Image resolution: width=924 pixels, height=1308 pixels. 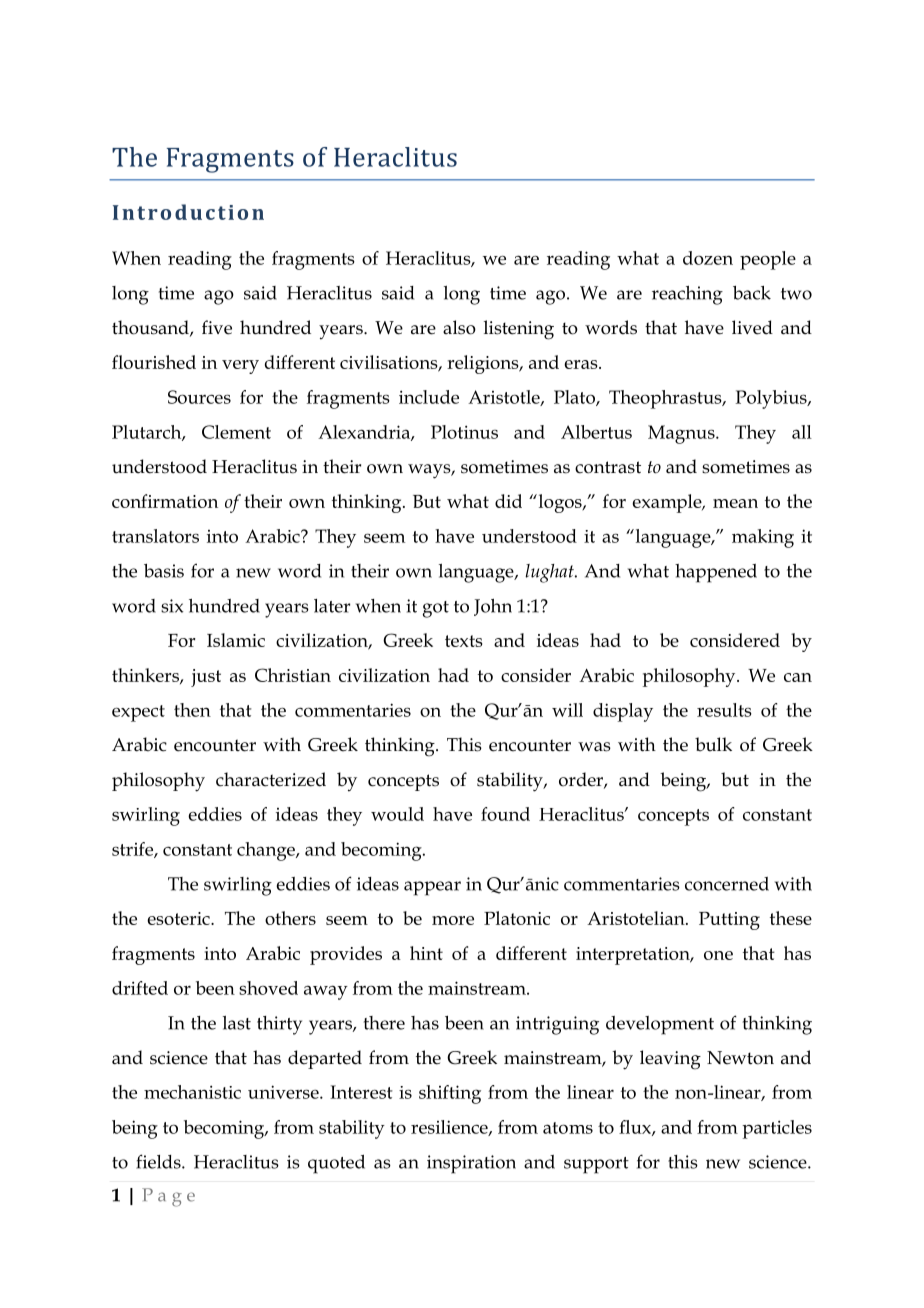 I want to click on five, so click(x=217, y=327).
